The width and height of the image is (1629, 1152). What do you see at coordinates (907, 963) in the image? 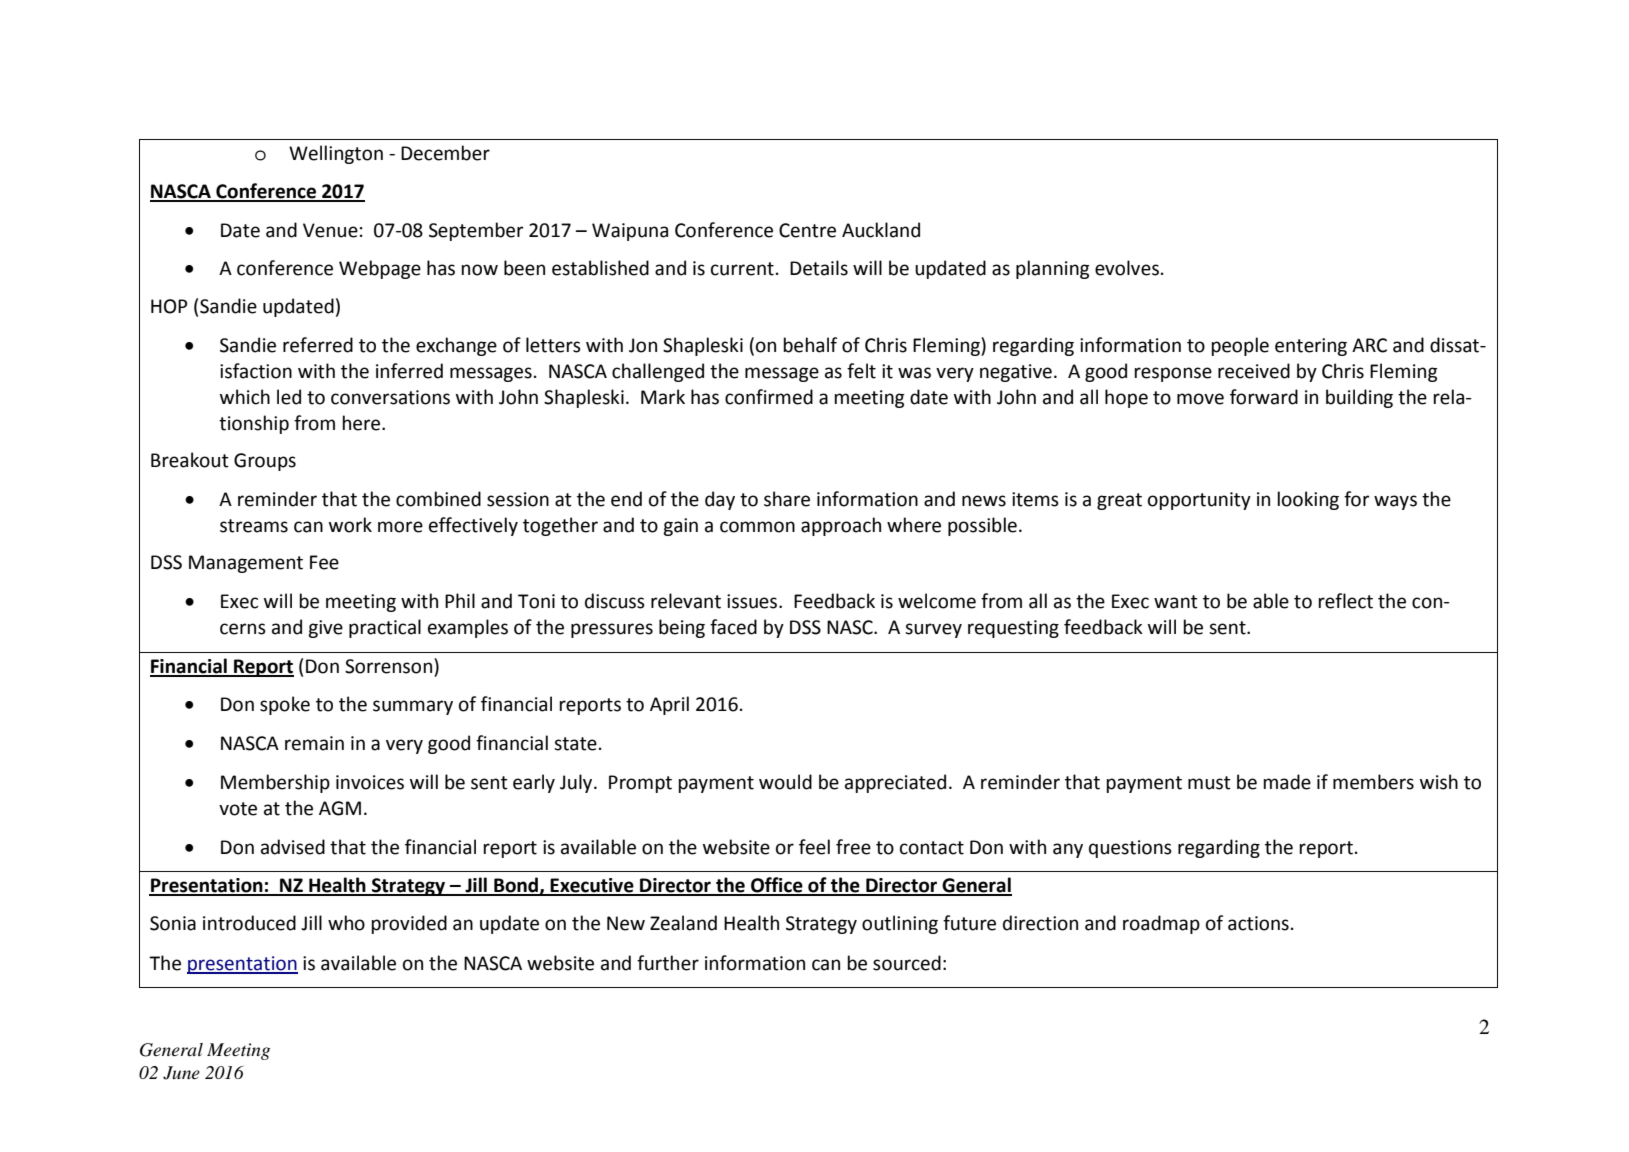
I see `sourced` at bounding box center [907, 963].
